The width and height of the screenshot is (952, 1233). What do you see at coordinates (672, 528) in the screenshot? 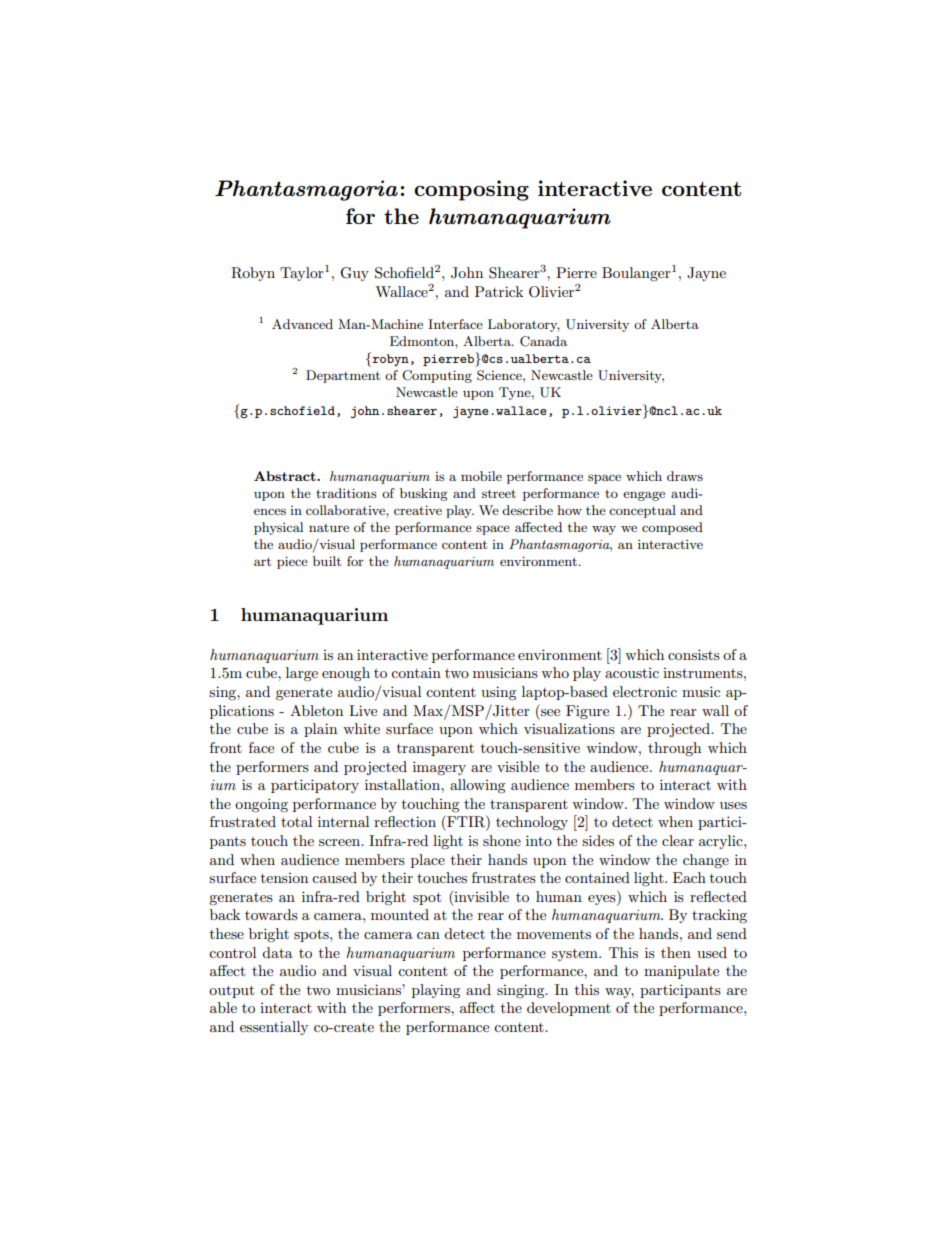
I see `composed` at bounding box center [672, 528].
